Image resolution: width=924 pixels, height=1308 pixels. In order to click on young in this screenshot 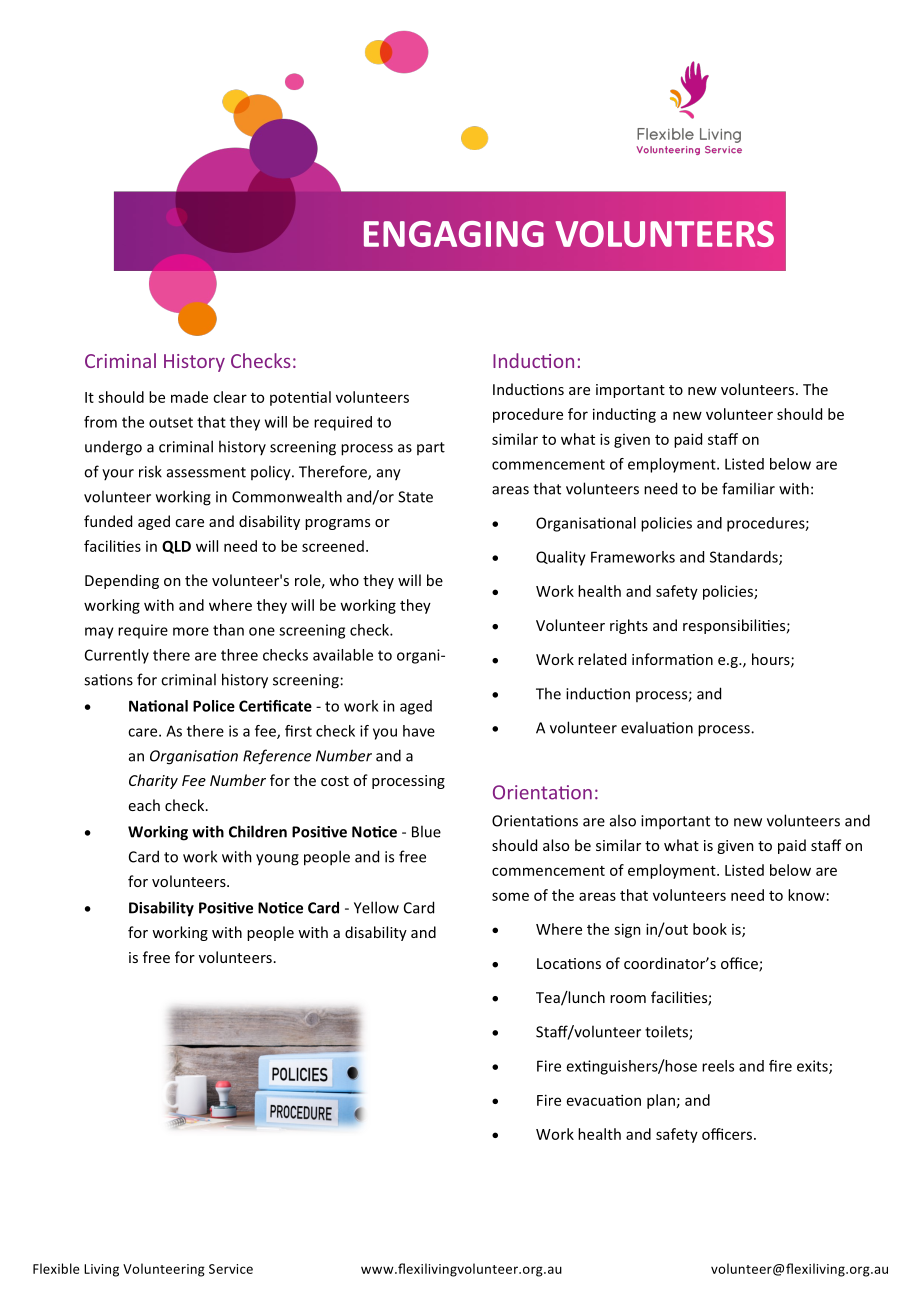, I will do `click(277, 860)`.
